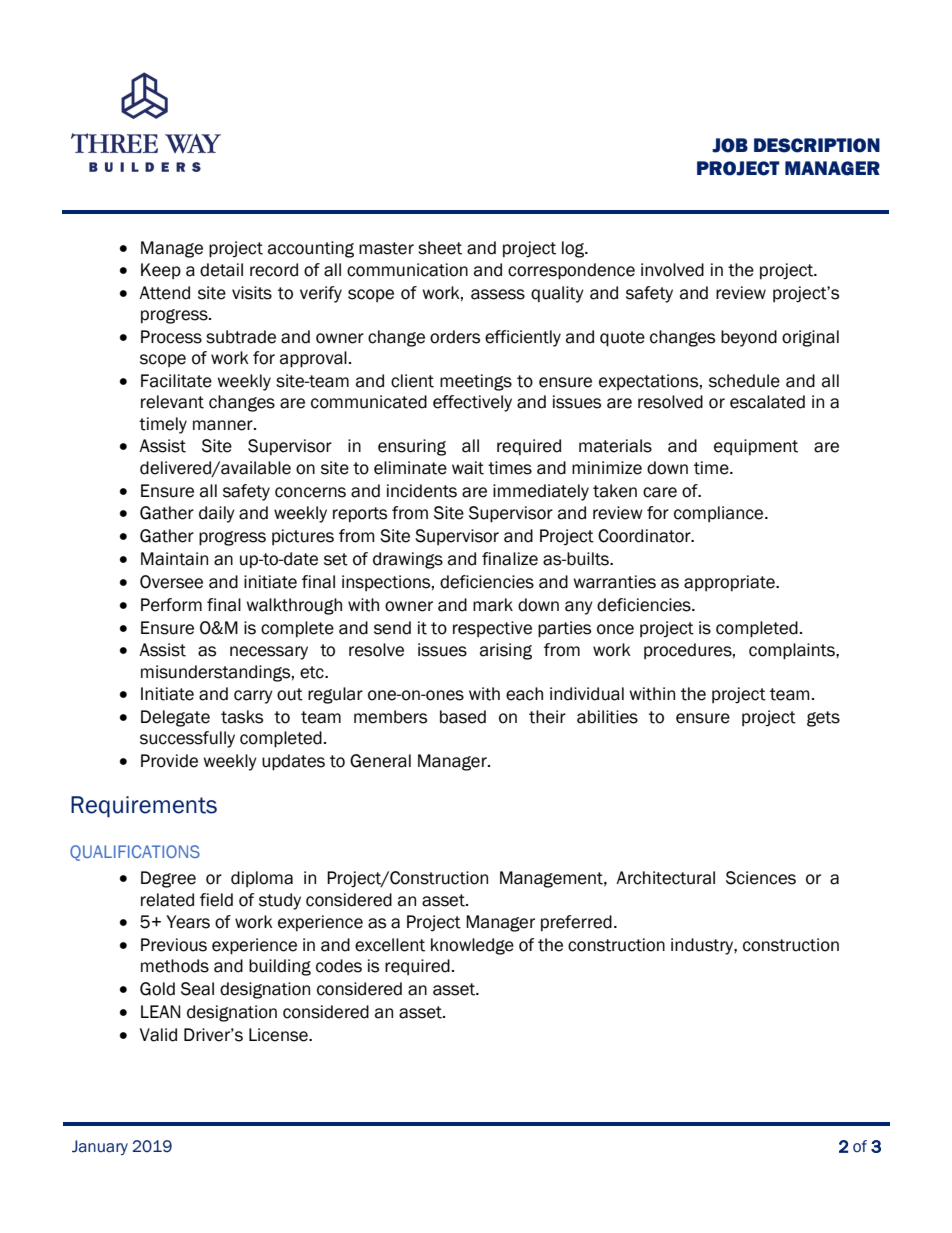 This screenshot has width=952, height=1233. Describe the element at coordinates (171, 605) in the screenshot. I see `Perform` at that location.
